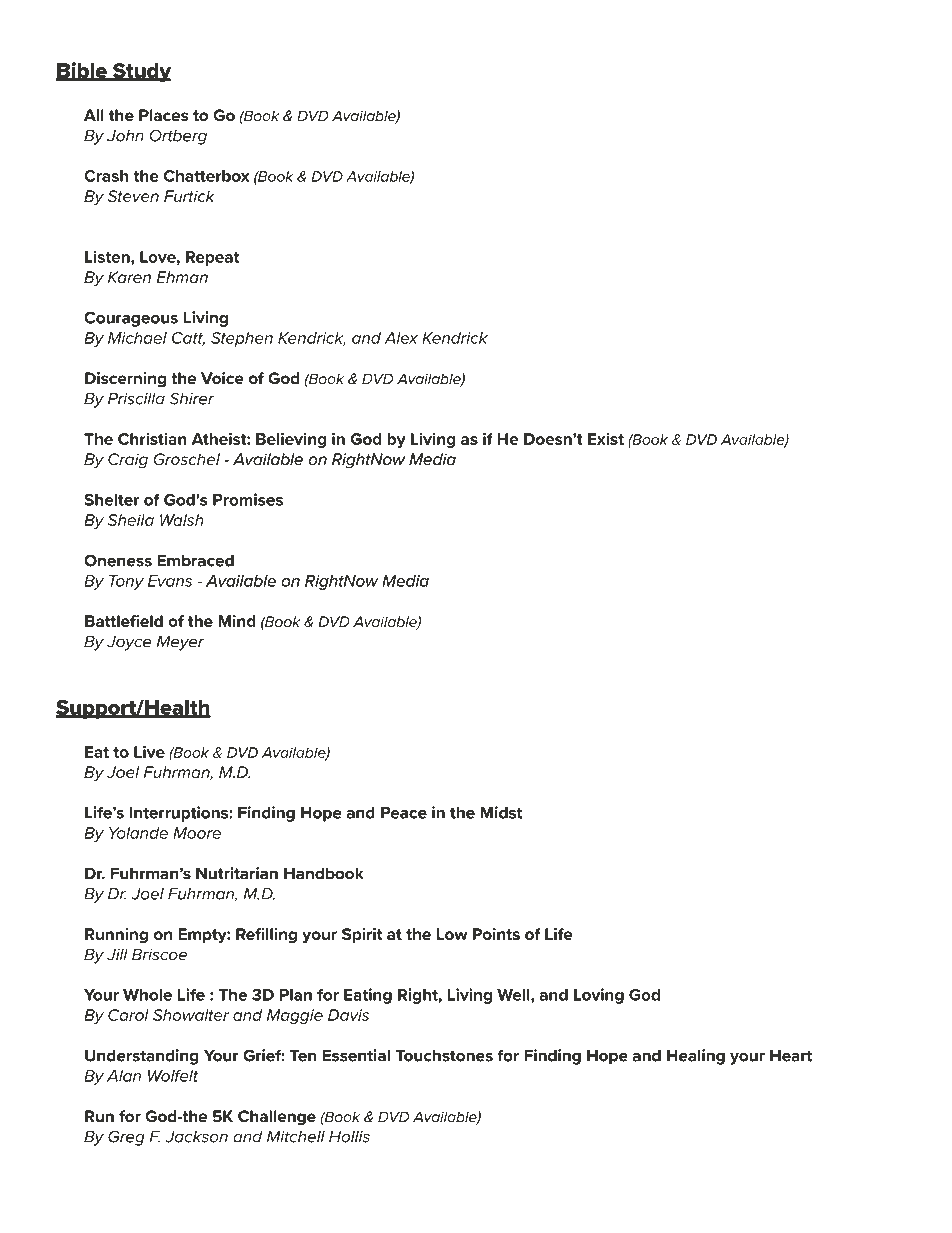 This screenshot has height=1233, width=952. Describe the element at coordinates (606, 438) in the screenshot. I see `Exist` at that location.
